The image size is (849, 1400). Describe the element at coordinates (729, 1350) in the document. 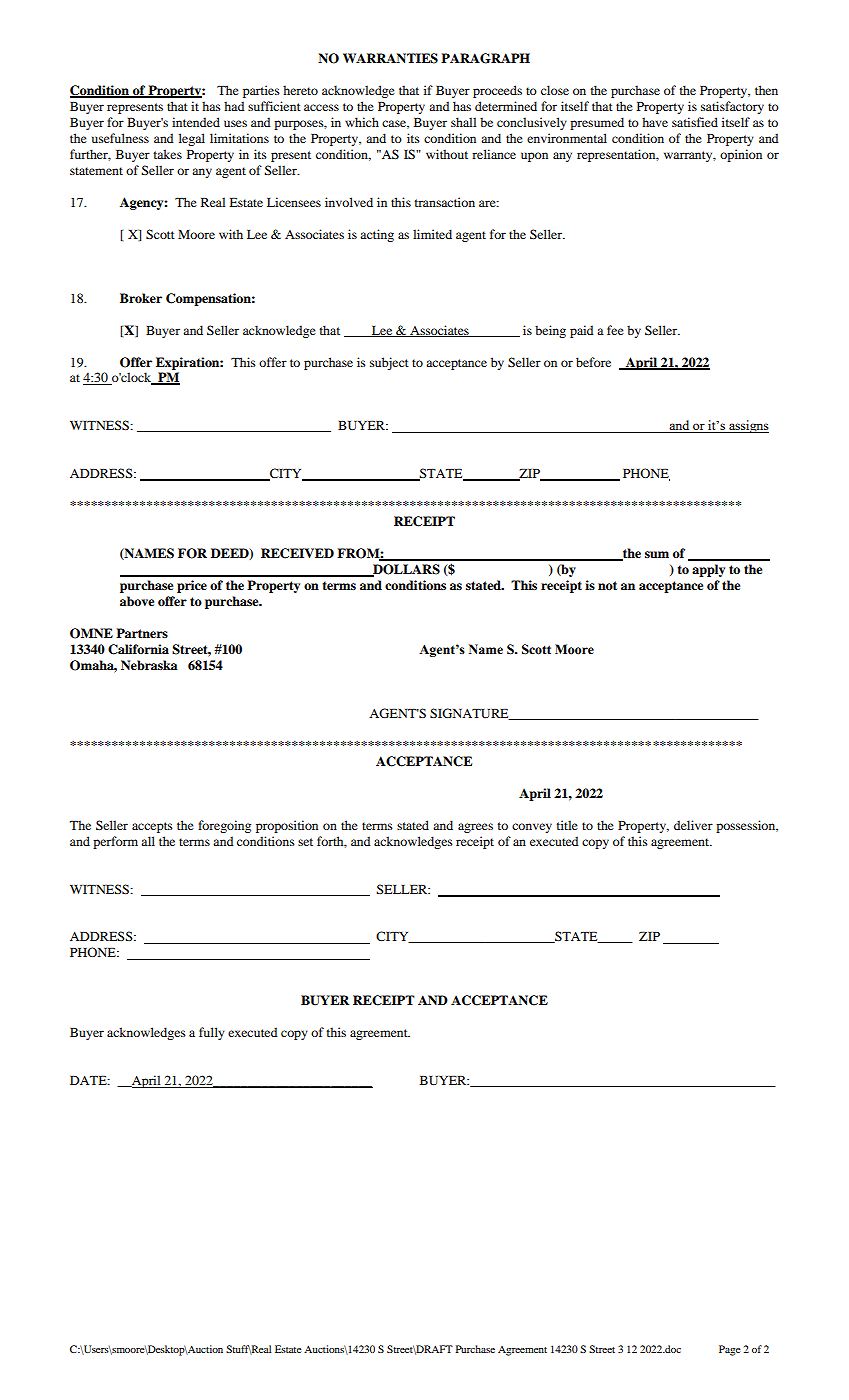

I see `Page` at that location.
